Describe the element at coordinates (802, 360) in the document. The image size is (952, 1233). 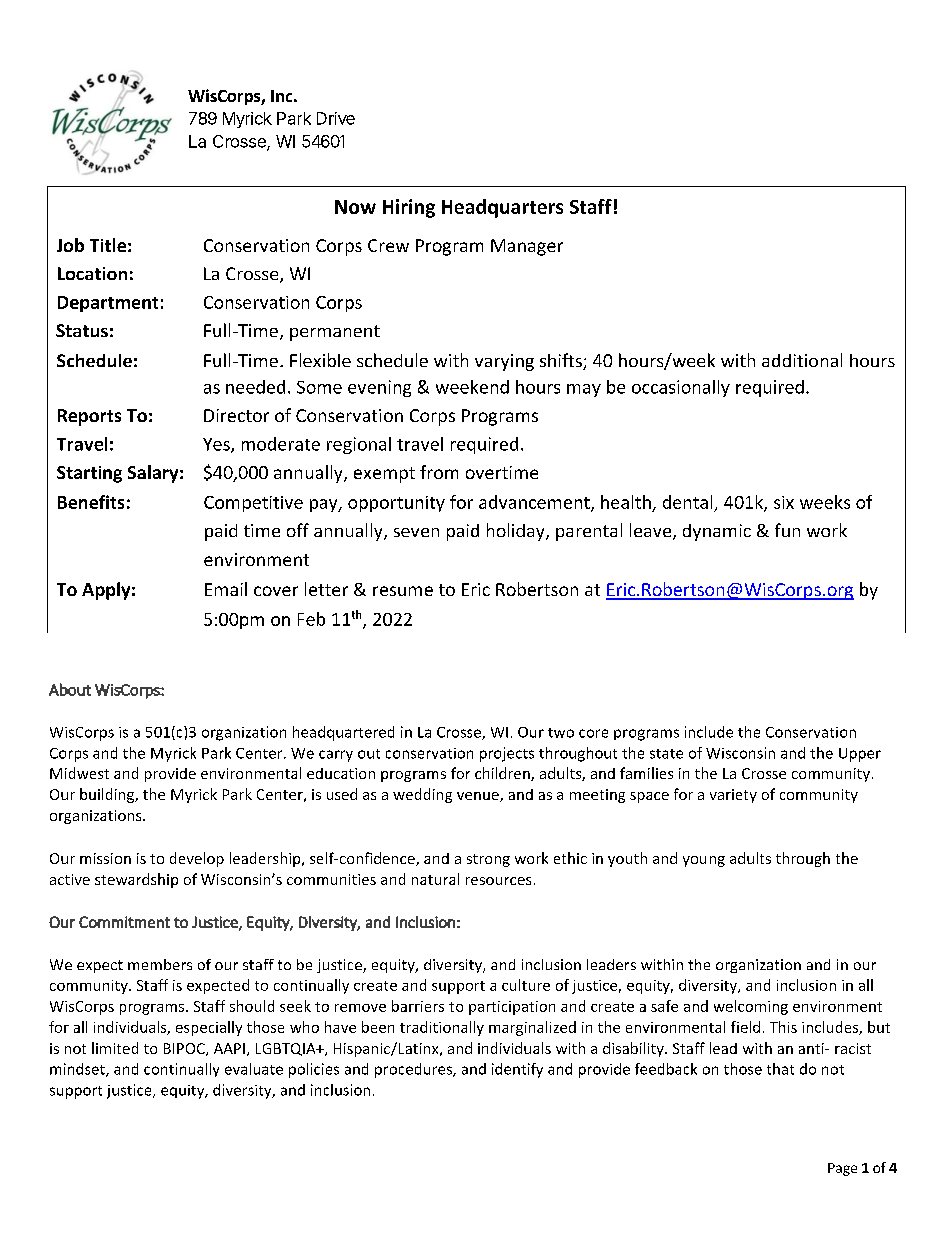
I see `additional` at that location.
